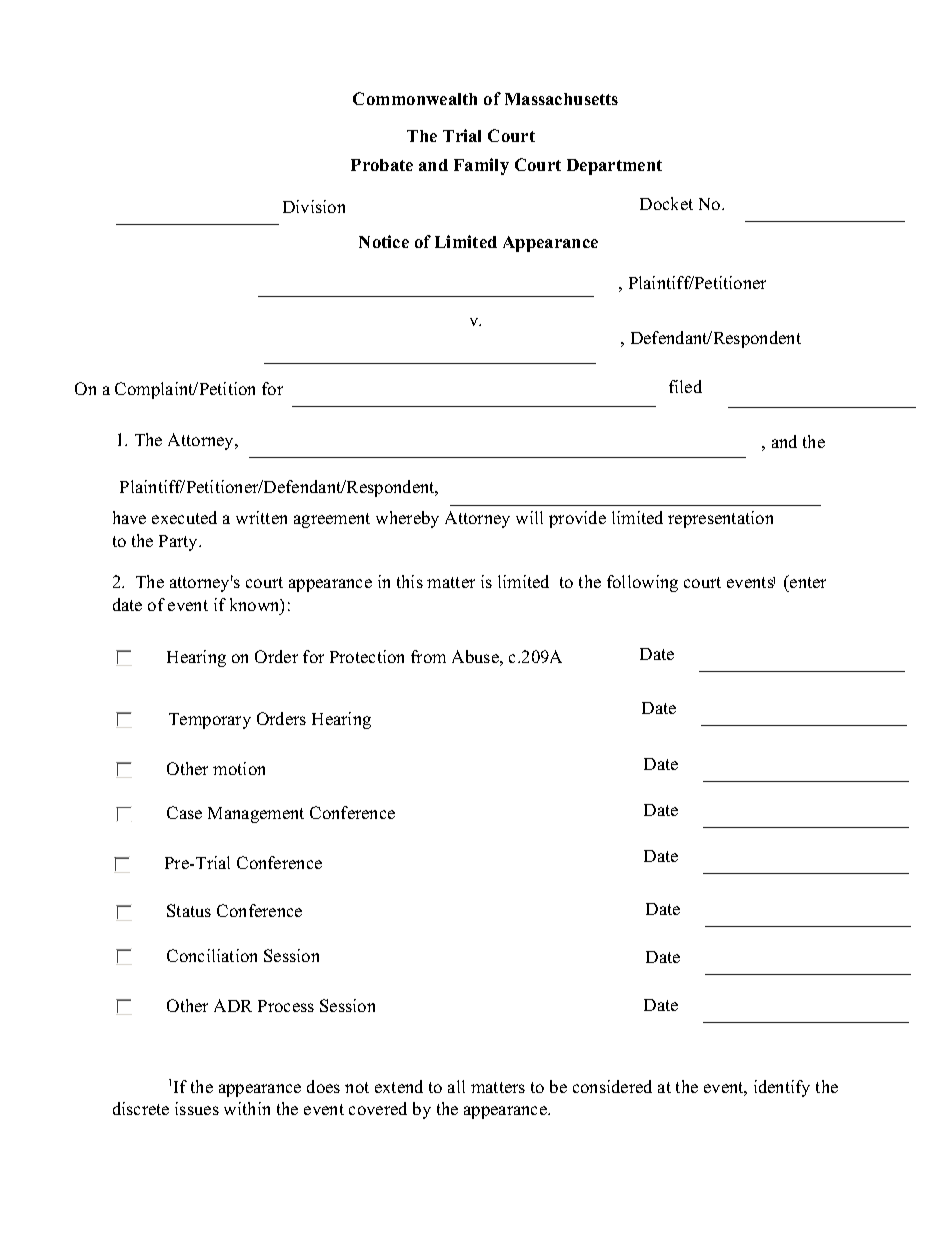 The width and height of the document is (952, 1233). Describe the element at coordinates (666, 203) in the document. I see `Docket` at that location.
